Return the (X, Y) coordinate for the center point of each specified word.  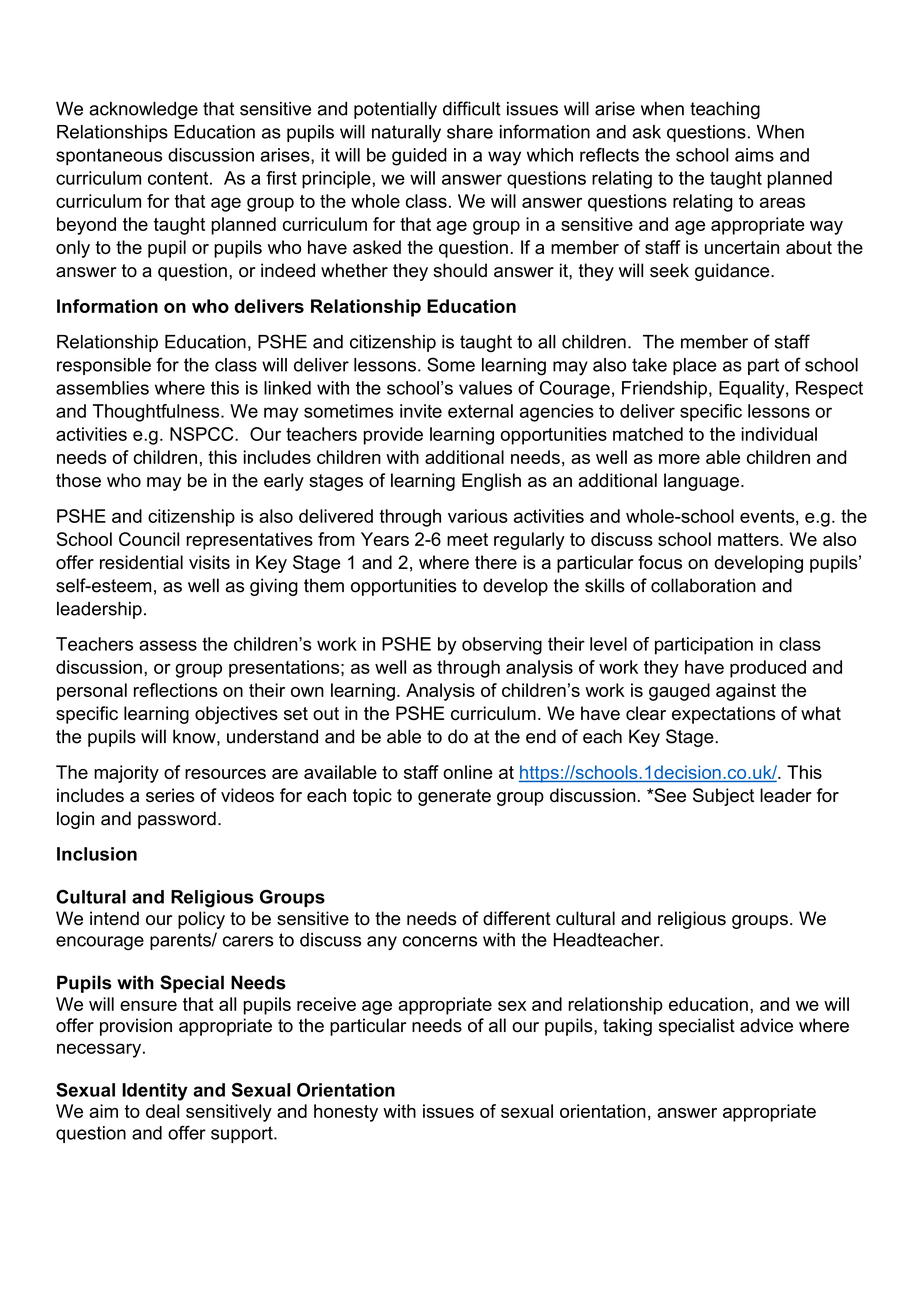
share (470, 132)
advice (766, 1025)
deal (162, 1111)
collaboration (703, 585)
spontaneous (109, 156)
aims (754, 155)
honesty (346, 1113)
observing (502, 646)
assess (168, 645)
